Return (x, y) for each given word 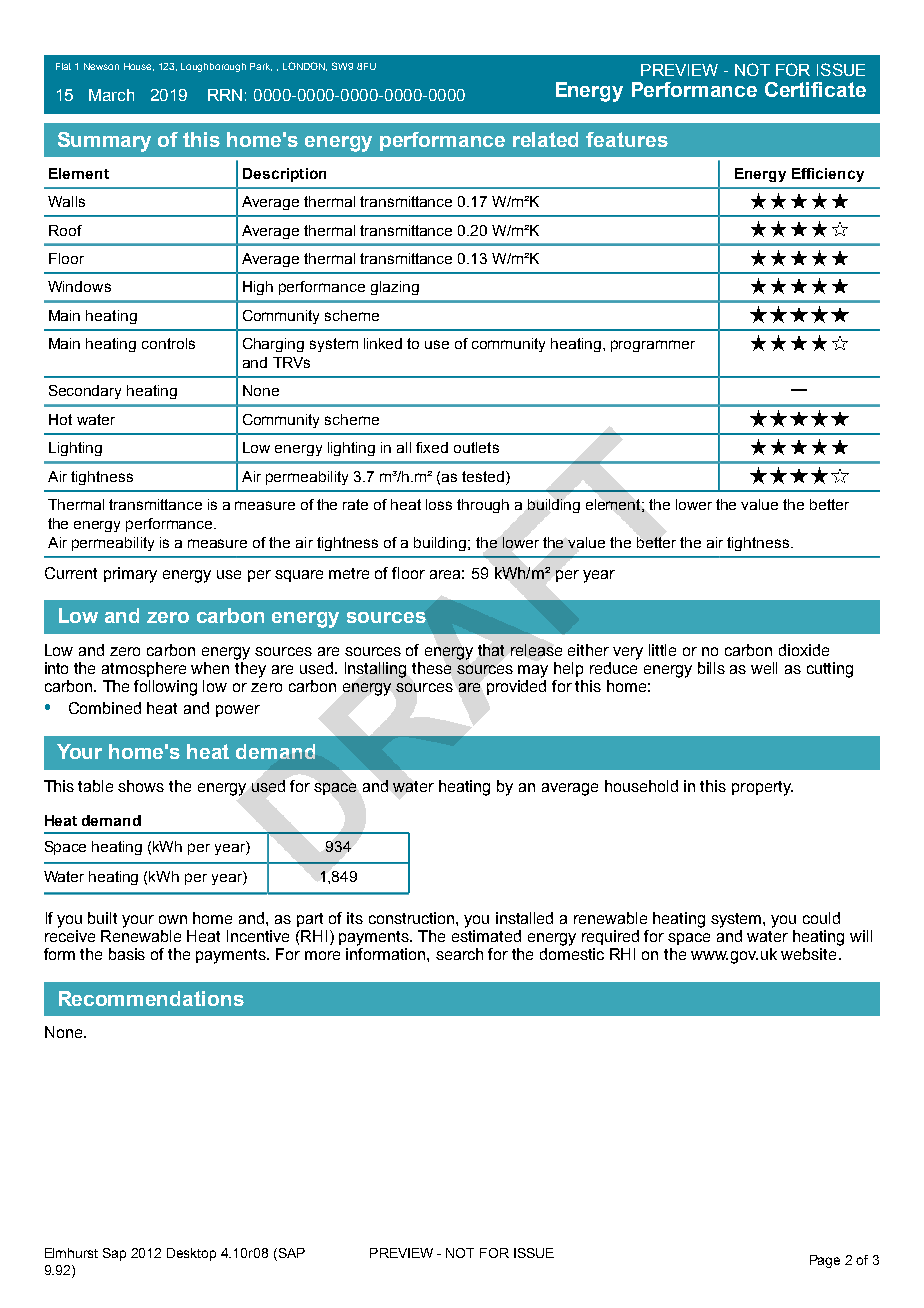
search (459, 954)
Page (825, 1261)
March (111, 95)
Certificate (815, 89)
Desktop (191, 1254)
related (545, 139)
